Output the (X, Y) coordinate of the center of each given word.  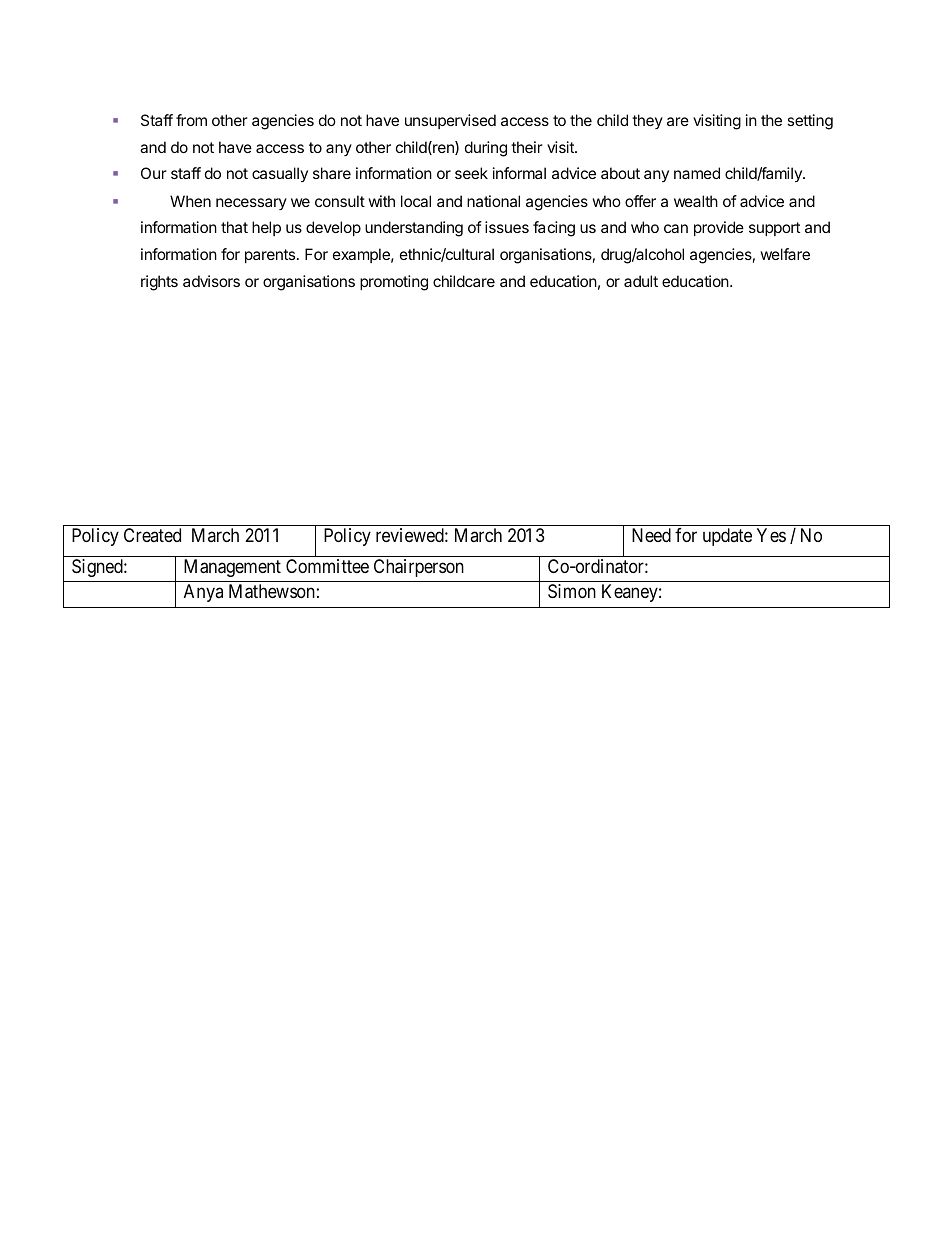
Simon (572, 591)
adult (641, 281)
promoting (394, 283)
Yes (771, 535)
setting (810, 122)
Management (232, 568)
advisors (211, 281)
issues (507, 227)
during (486, 149)
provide (719, 228)
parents (271, 256)
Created (152, 535)
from (191, 120)
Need (651, 535)
